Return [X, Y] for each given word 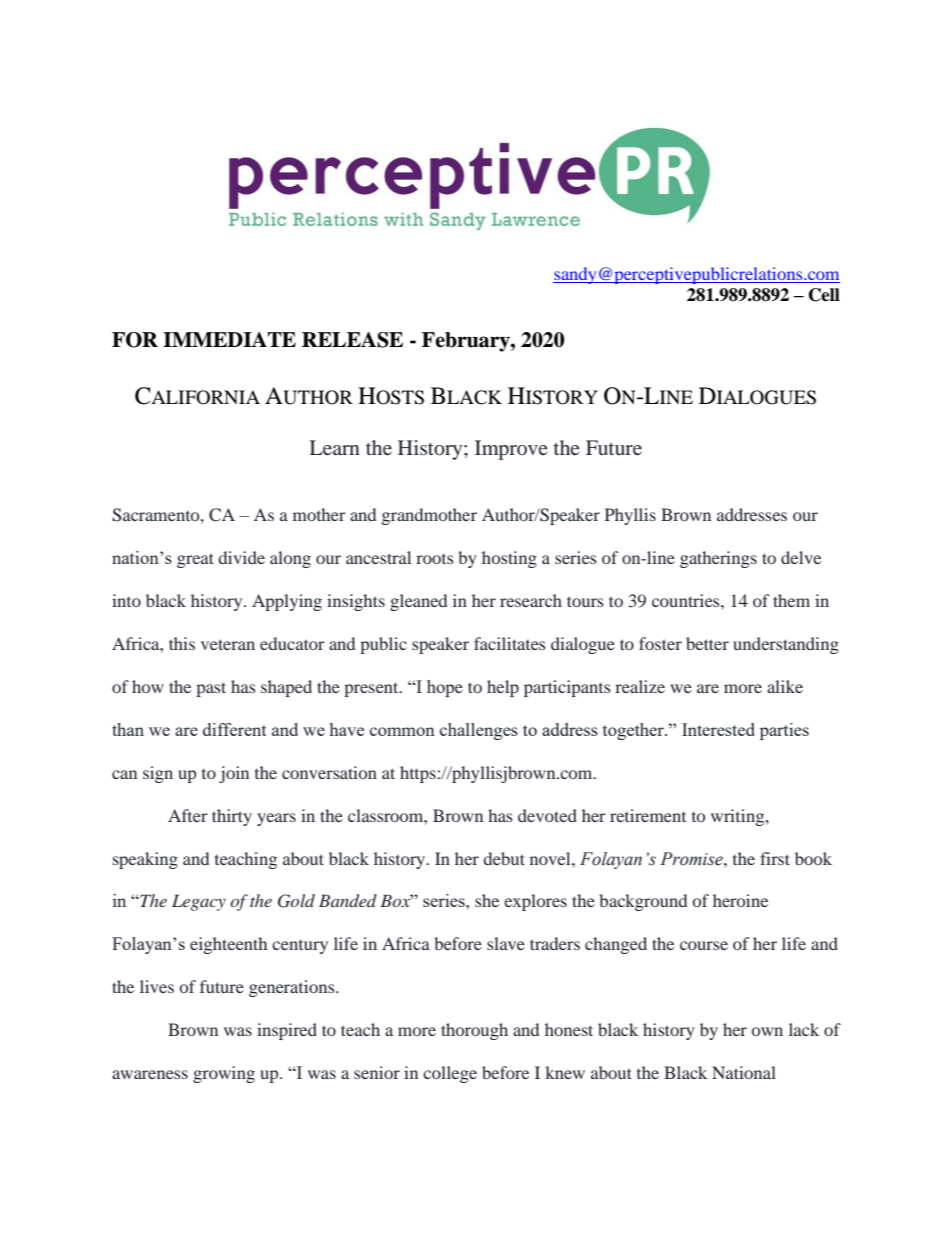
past [211, 689]
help [503, 688]
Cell [824, 295]
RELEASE [352, 340]
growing [224, 1074]
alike [785, 686]
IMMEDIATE [229, 339]
